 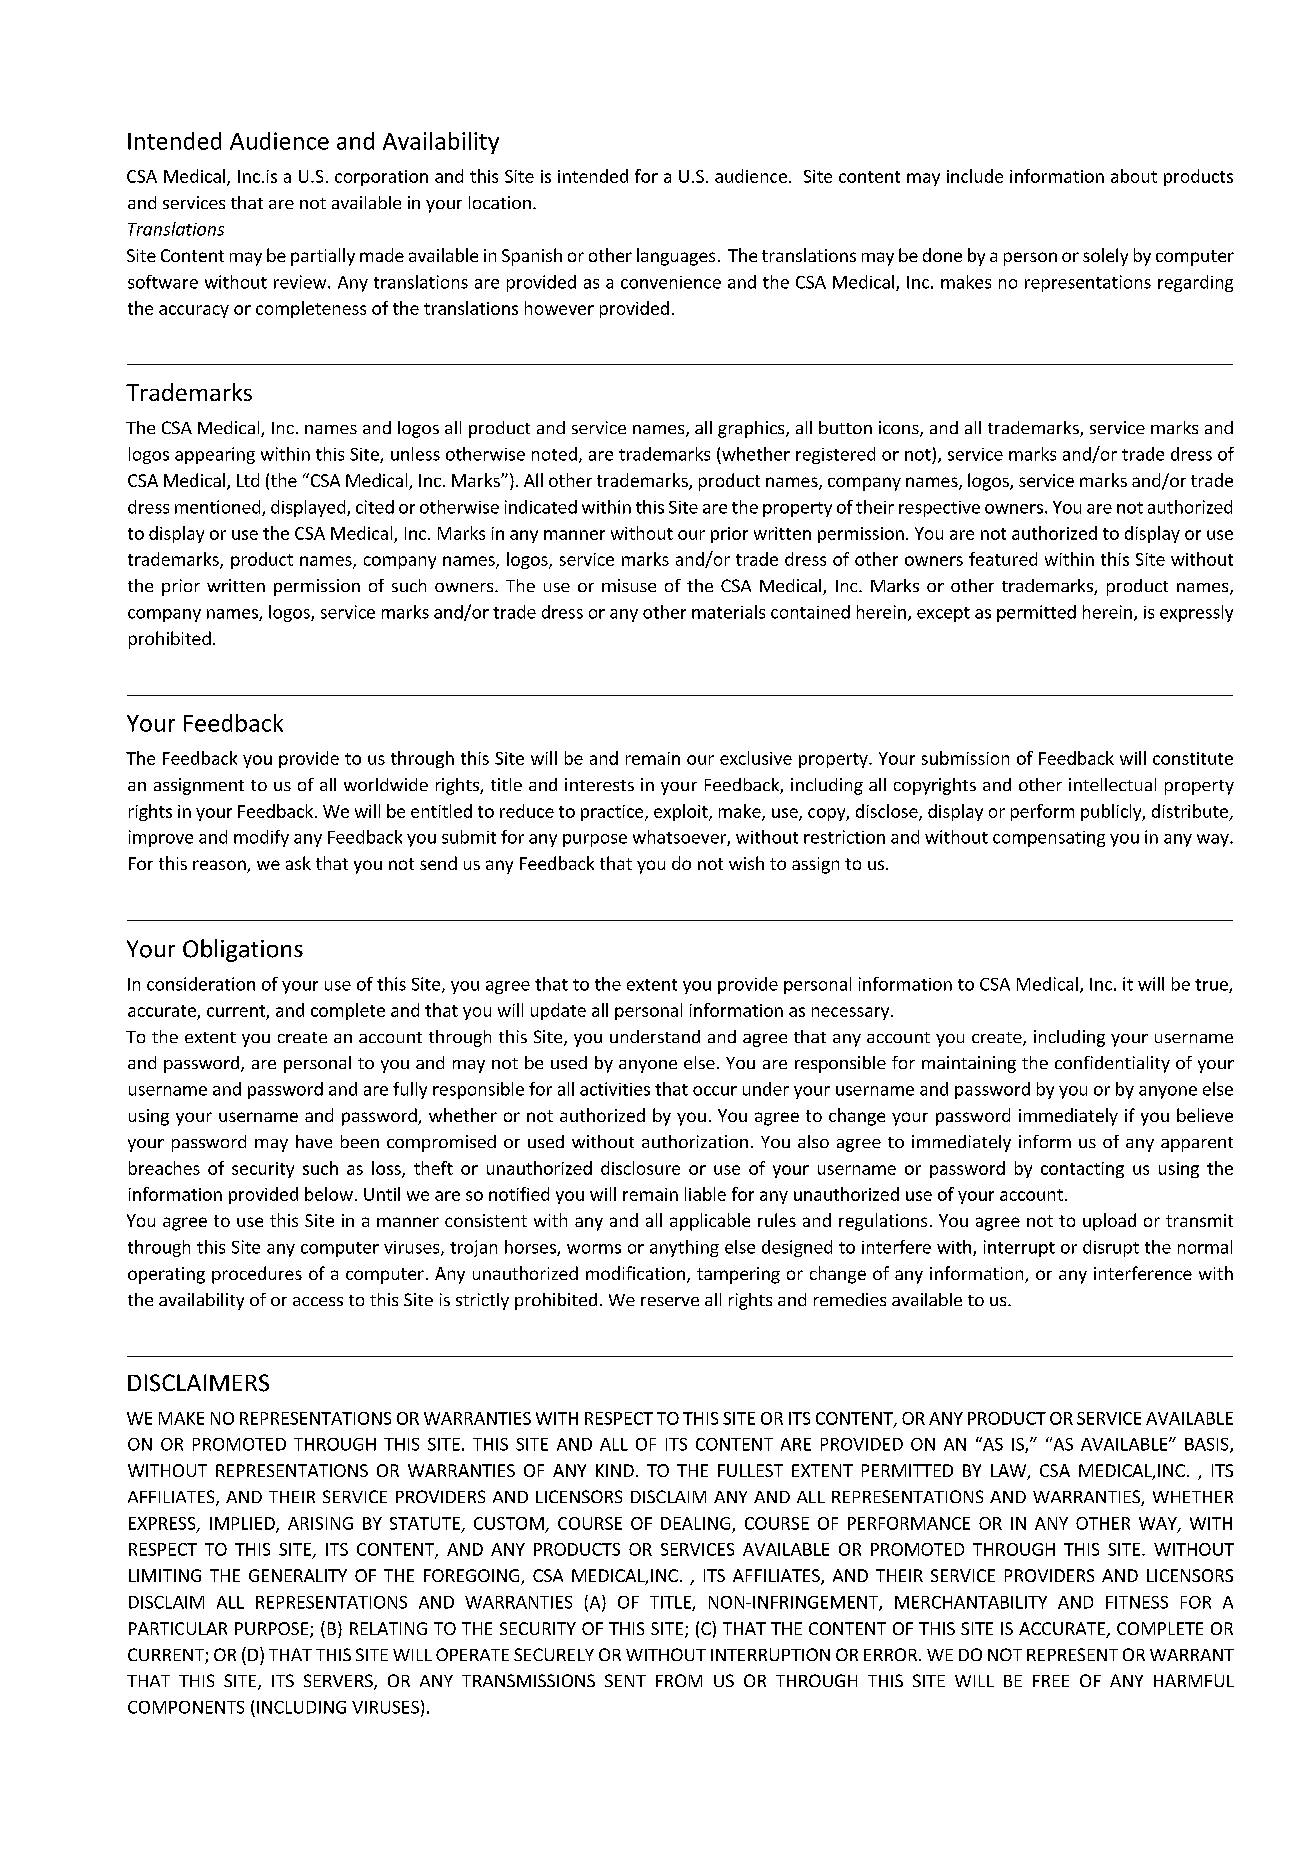 I want to click on solely, so click(x=1105, y=257).
